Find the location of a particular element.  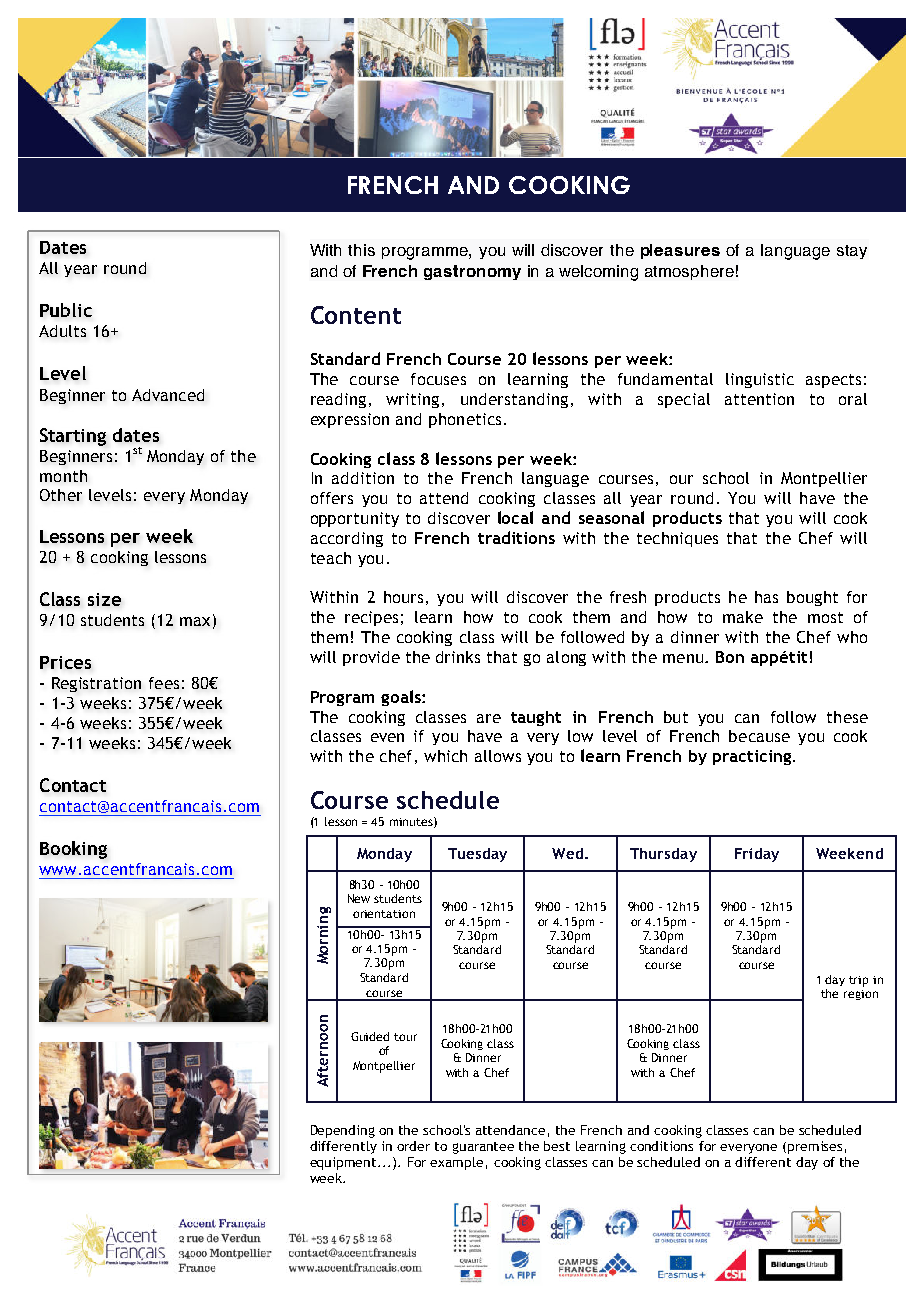

Depending is located at coordinates (343, 1131).
